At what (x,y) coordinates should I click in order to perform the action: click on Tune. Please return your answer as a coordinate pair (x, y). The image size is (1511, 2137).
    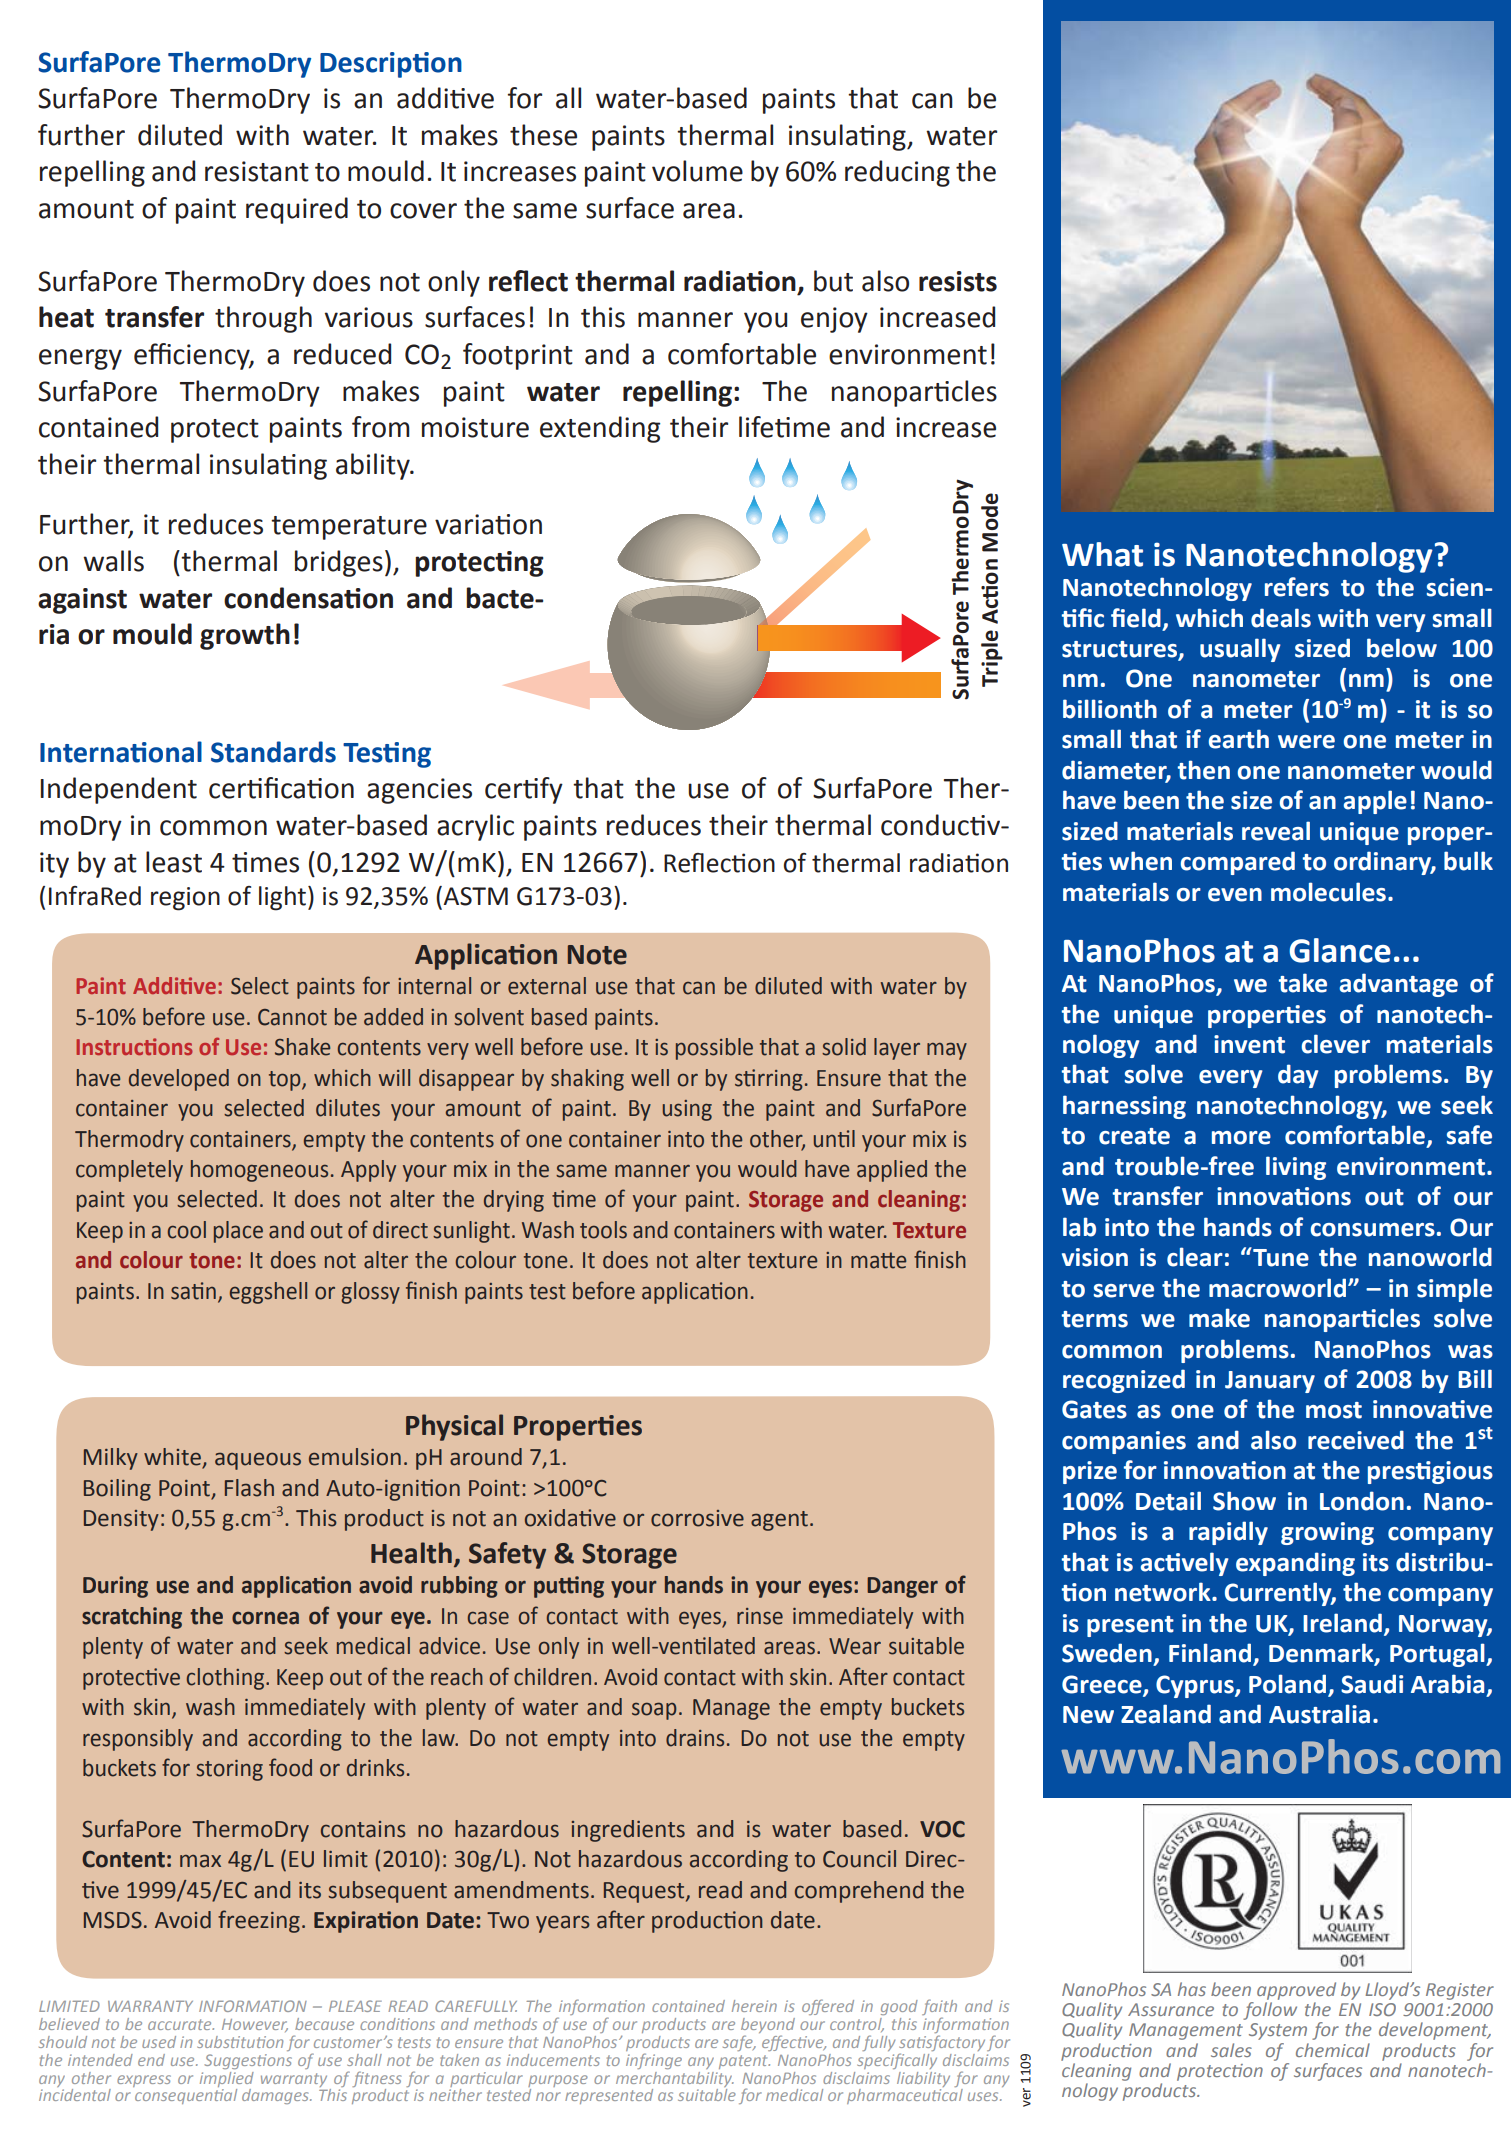
    Looking at the image, I should click on (1280, 1257).
